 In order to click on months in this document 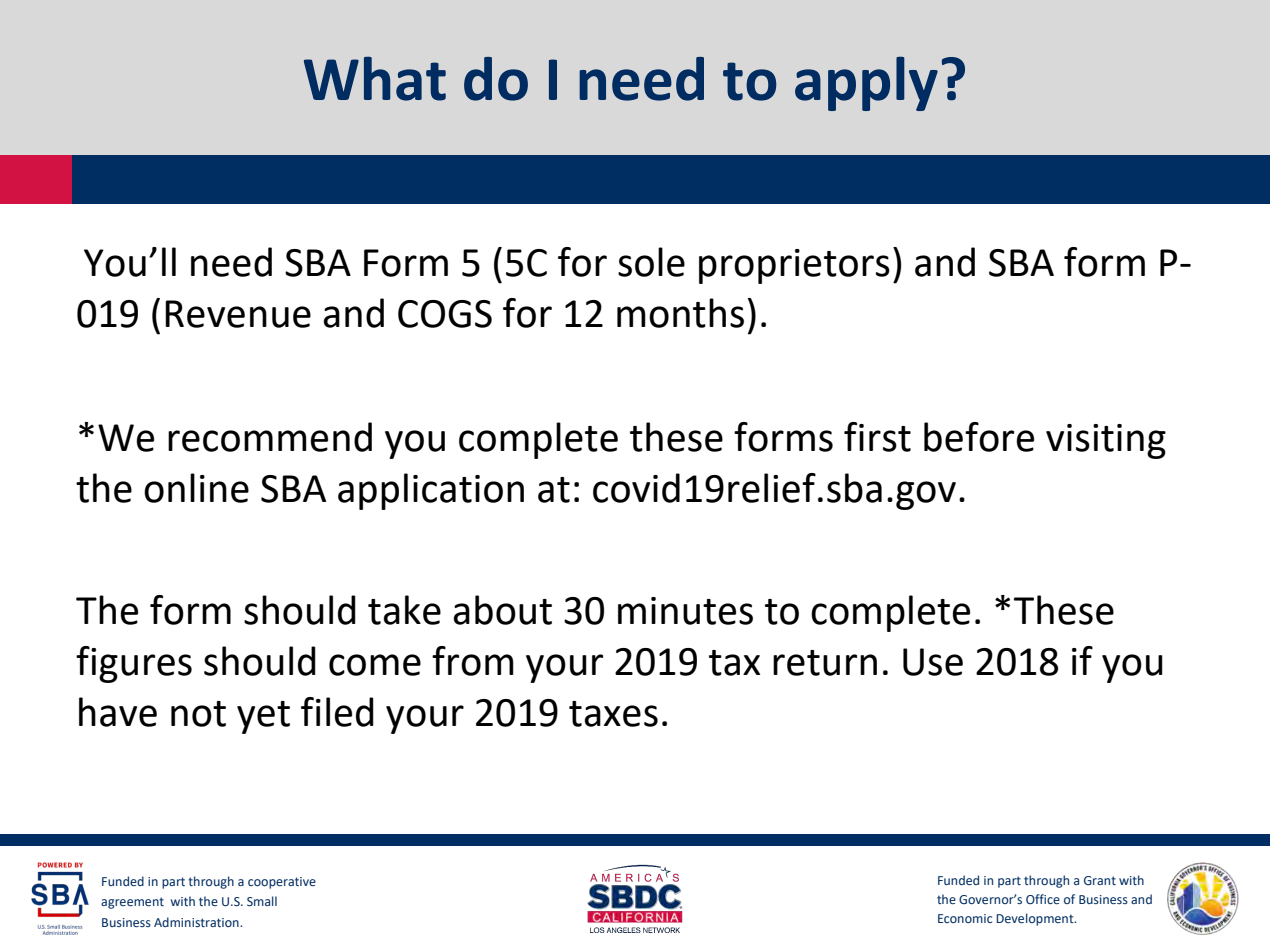, I will do `click(680, 313)`.
